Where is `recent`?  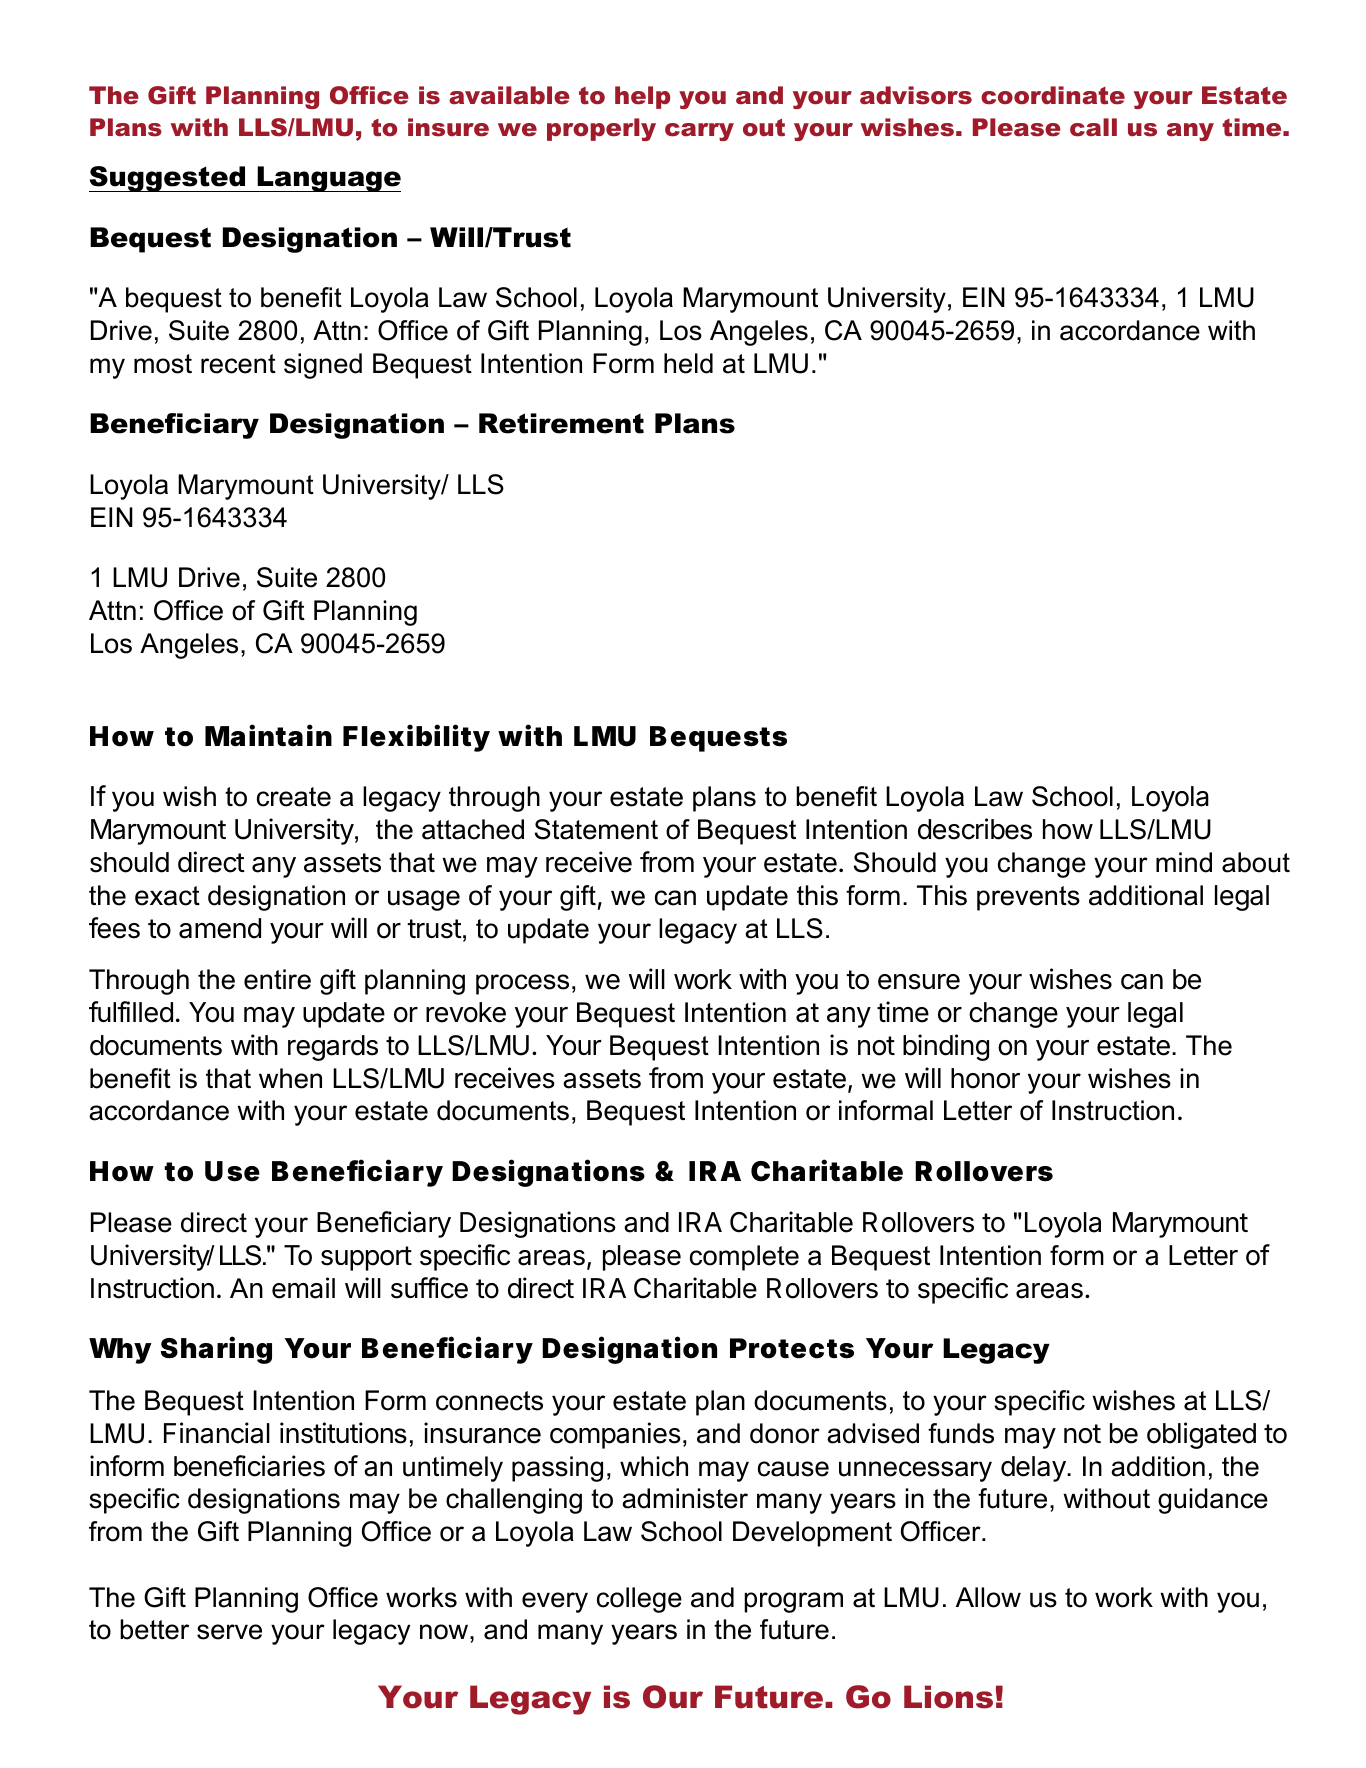
recent is located at coordinates (238, 364).
